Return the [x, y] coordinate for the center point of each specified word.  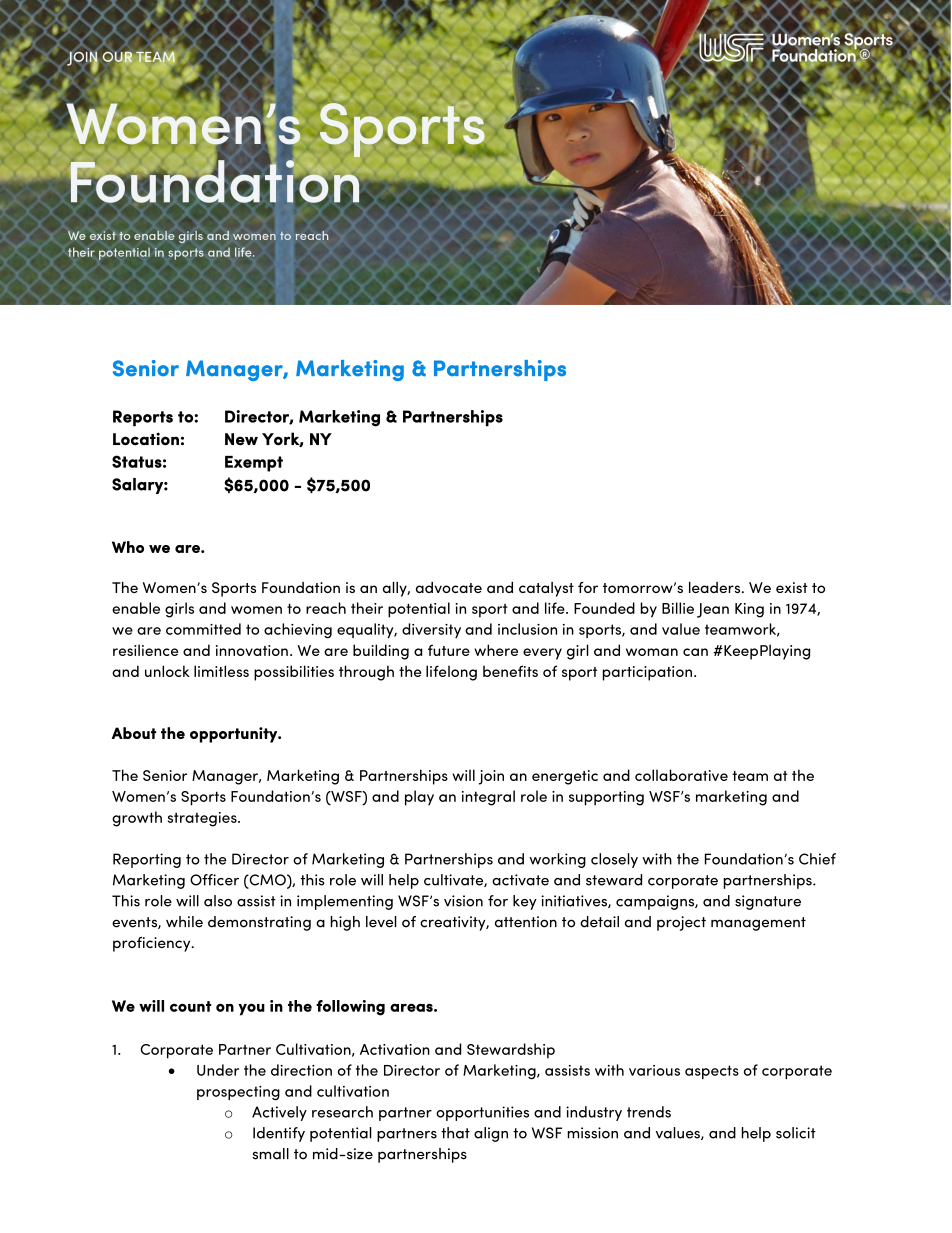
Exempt [254, 464]
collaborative [681, 775]
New [241, 439]
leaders [716, 587]
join [491, 777]
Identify [279, 1134]
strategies [203, 819]
